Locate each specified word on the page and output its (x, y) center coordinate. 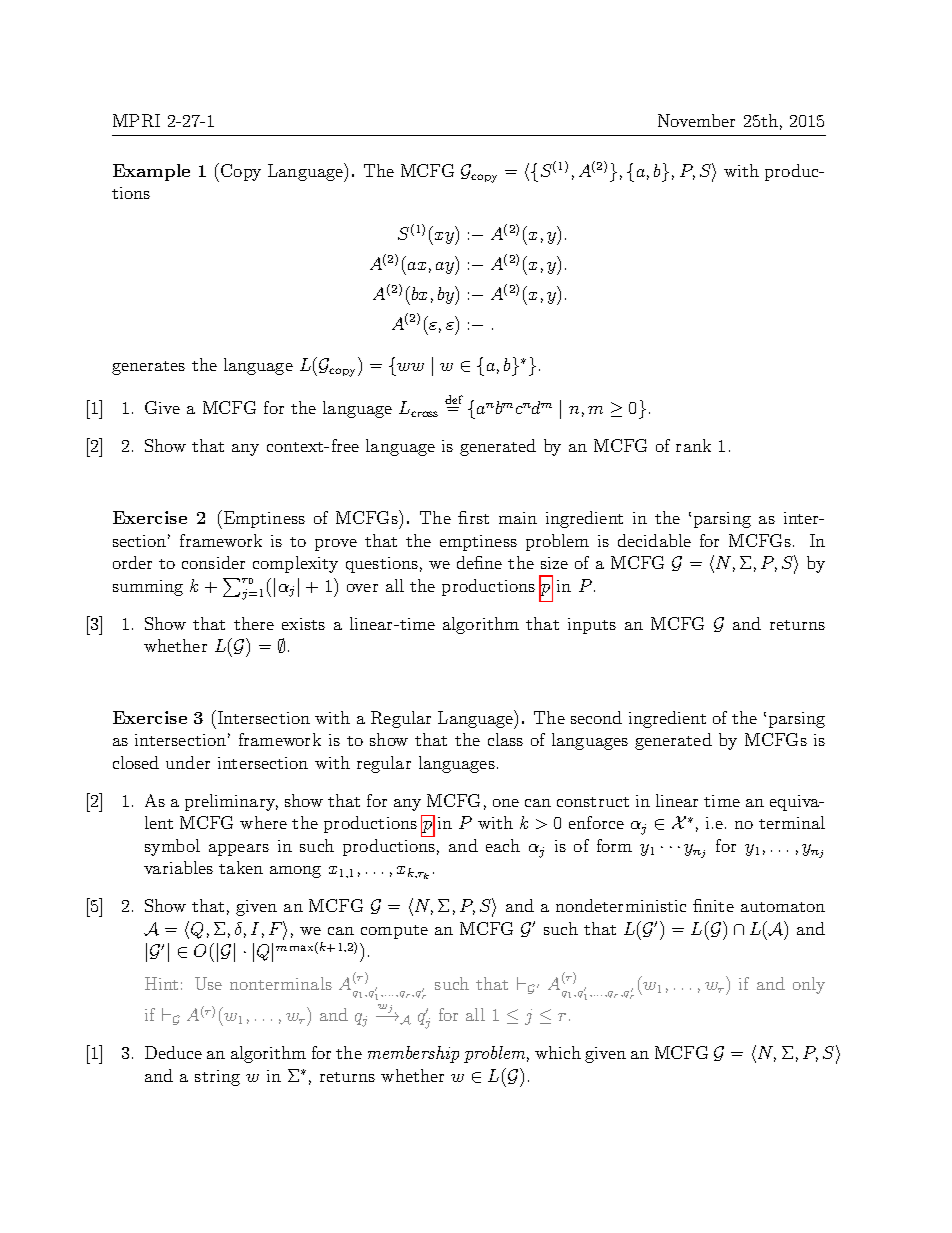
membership (413, 1054)
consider (213, 562)
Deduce (173, 1052)
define (479, 562)
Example (151, 172)
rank (693, 445)
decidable (654, 540)
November (696, 120)
